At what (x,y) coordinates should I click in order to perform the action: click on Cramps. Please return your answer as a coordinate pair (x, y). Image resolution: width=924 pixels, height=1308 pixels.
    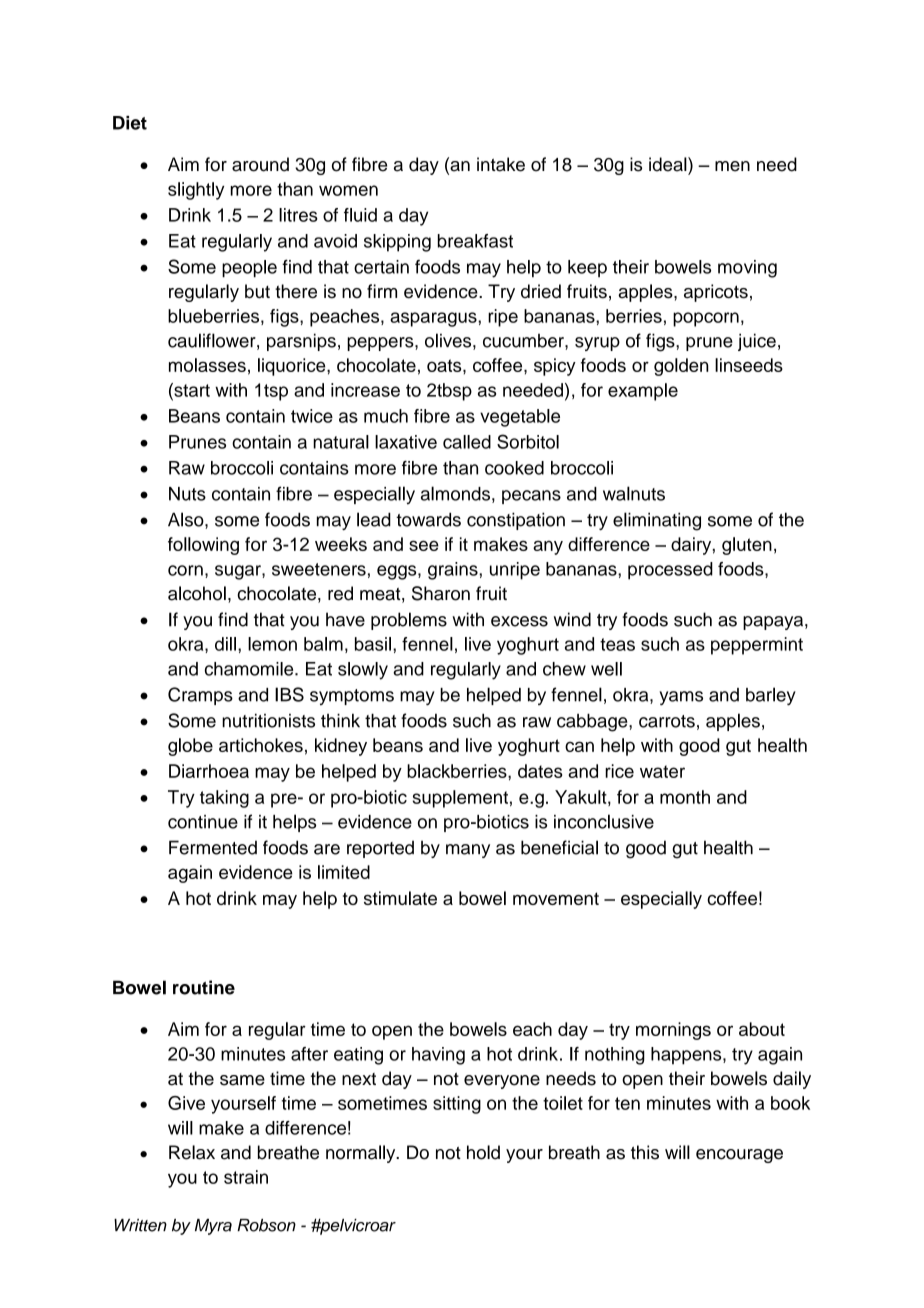
    Looking at the image, I should click on (200, 696).
